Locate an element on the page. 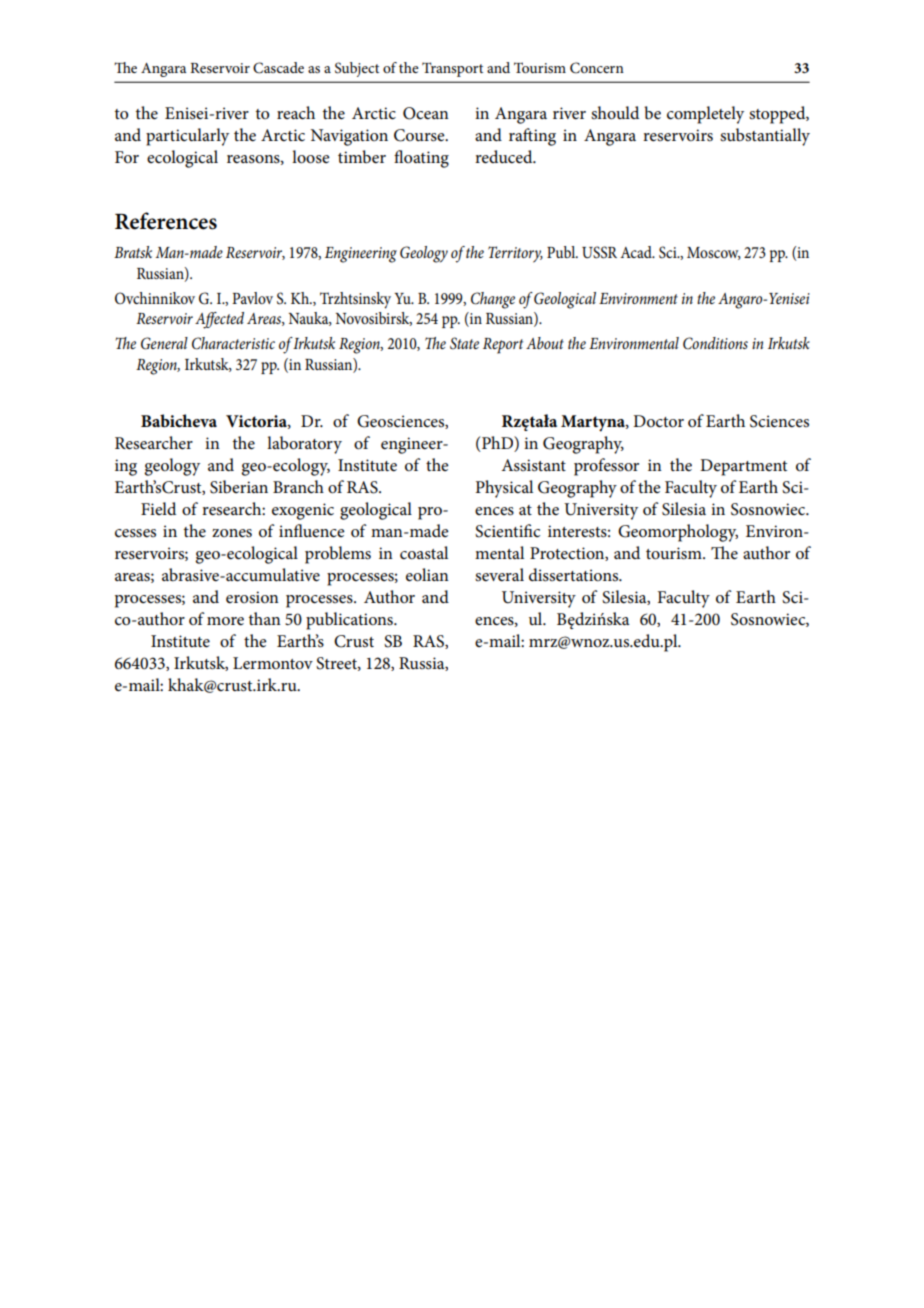 This page has width=924, height=1308. more is located at coordinates (225, 621).
